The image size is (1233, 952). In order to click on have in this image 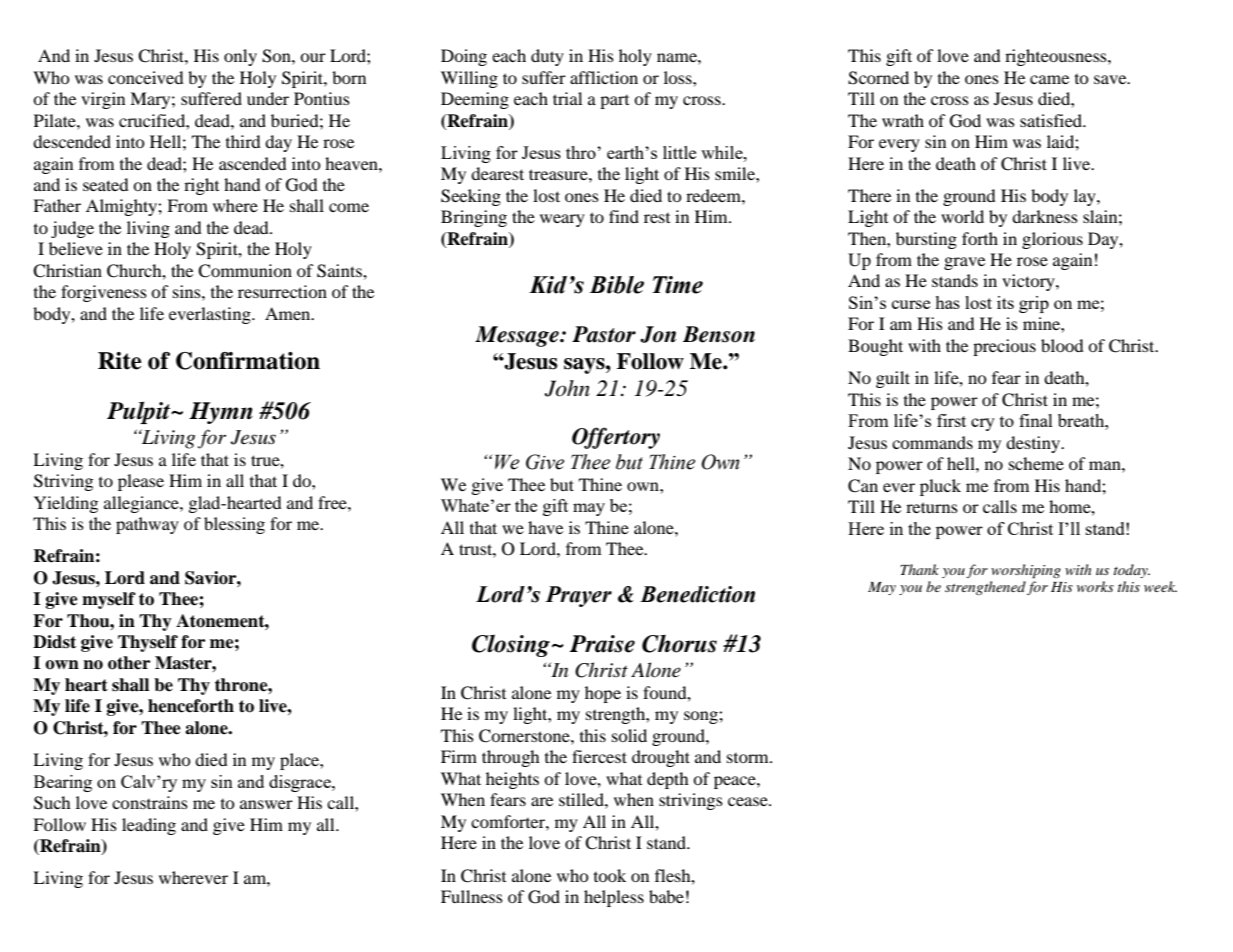, I will do `click(545, 527)`.
